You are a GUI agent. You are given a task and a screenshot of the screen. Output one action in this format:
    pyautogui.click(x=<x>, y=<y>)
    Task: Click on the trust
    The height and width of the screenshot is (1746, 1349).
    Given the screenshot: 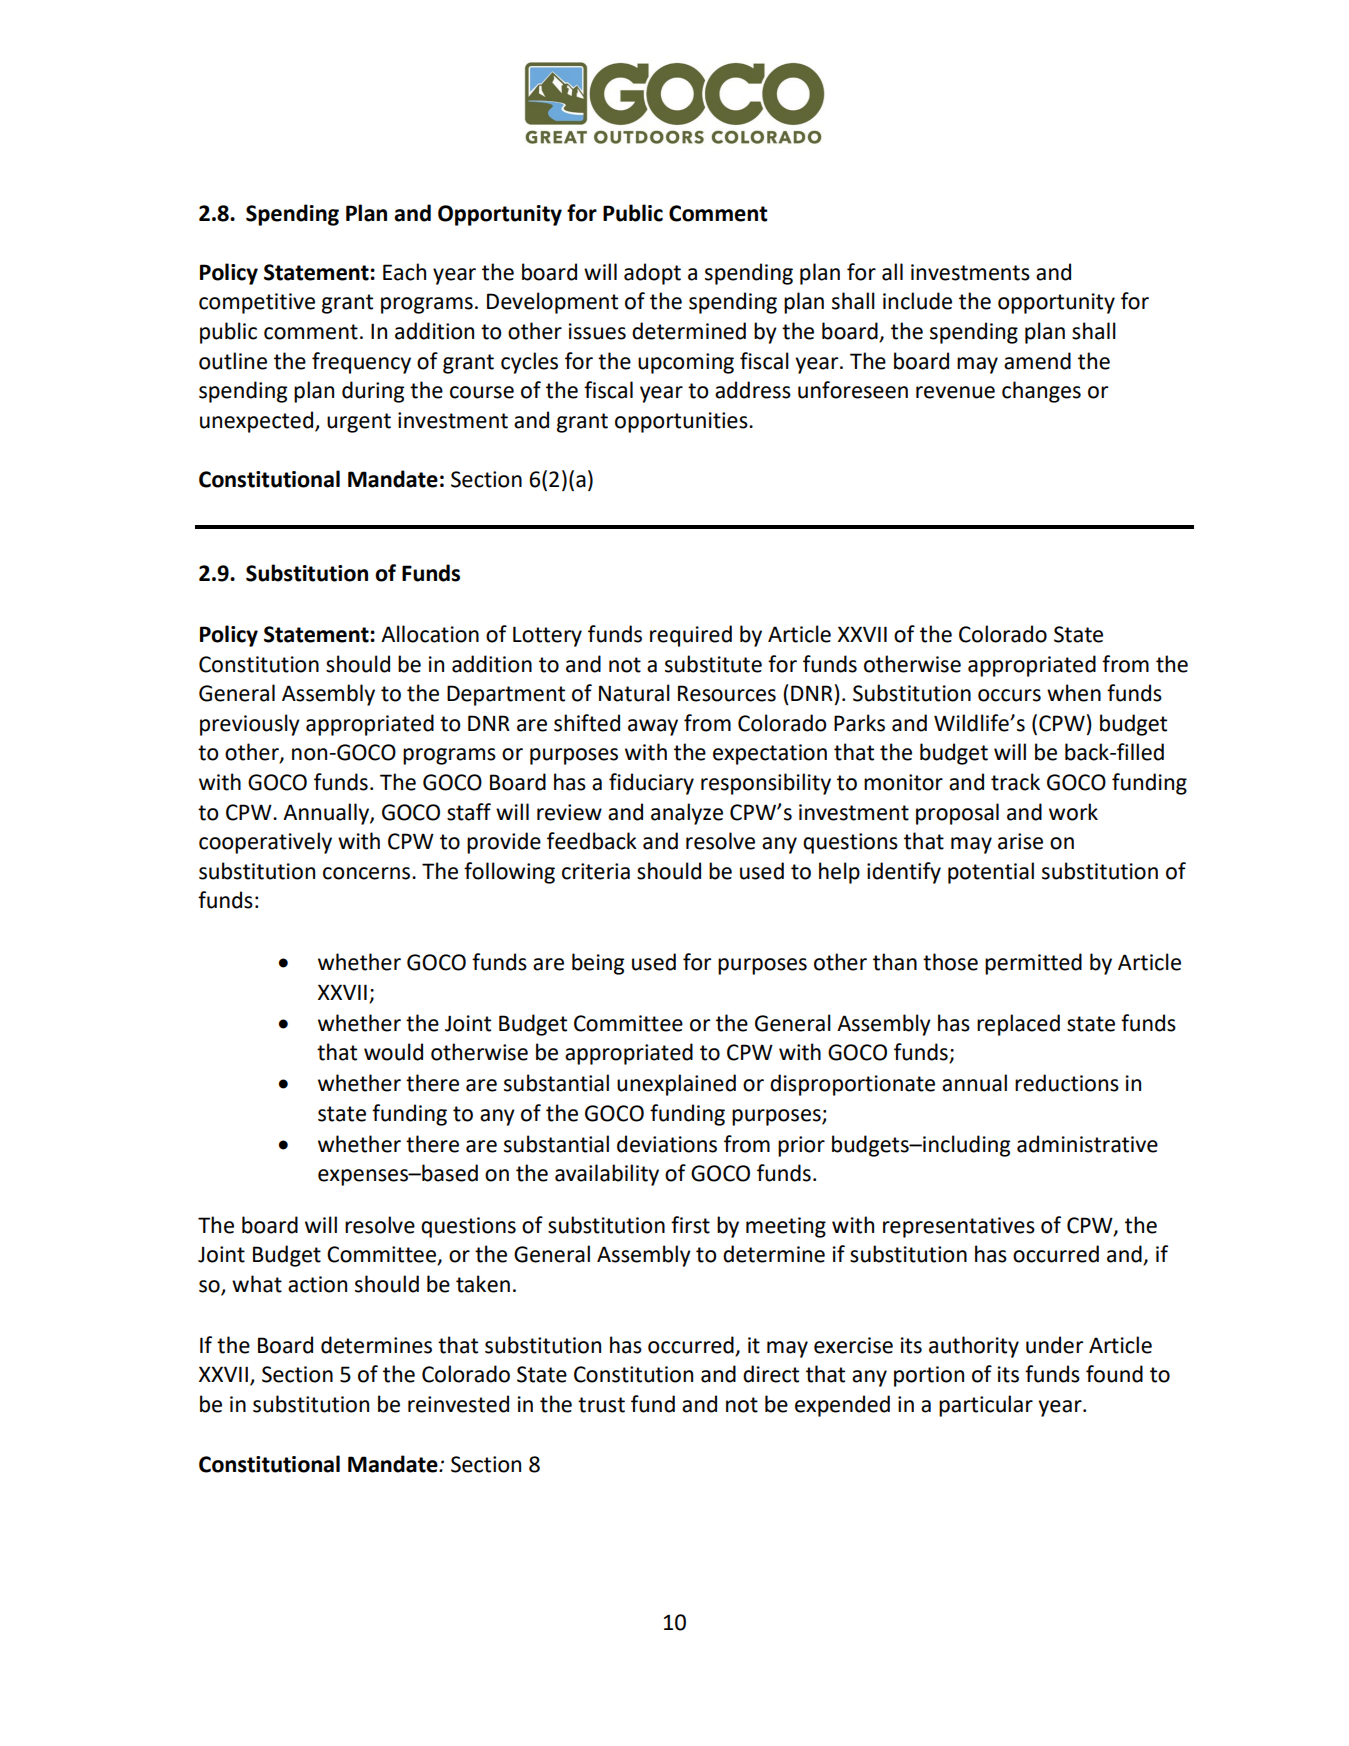 What is the action you would take?
    pyautogui.click(x=601, y=1405)
